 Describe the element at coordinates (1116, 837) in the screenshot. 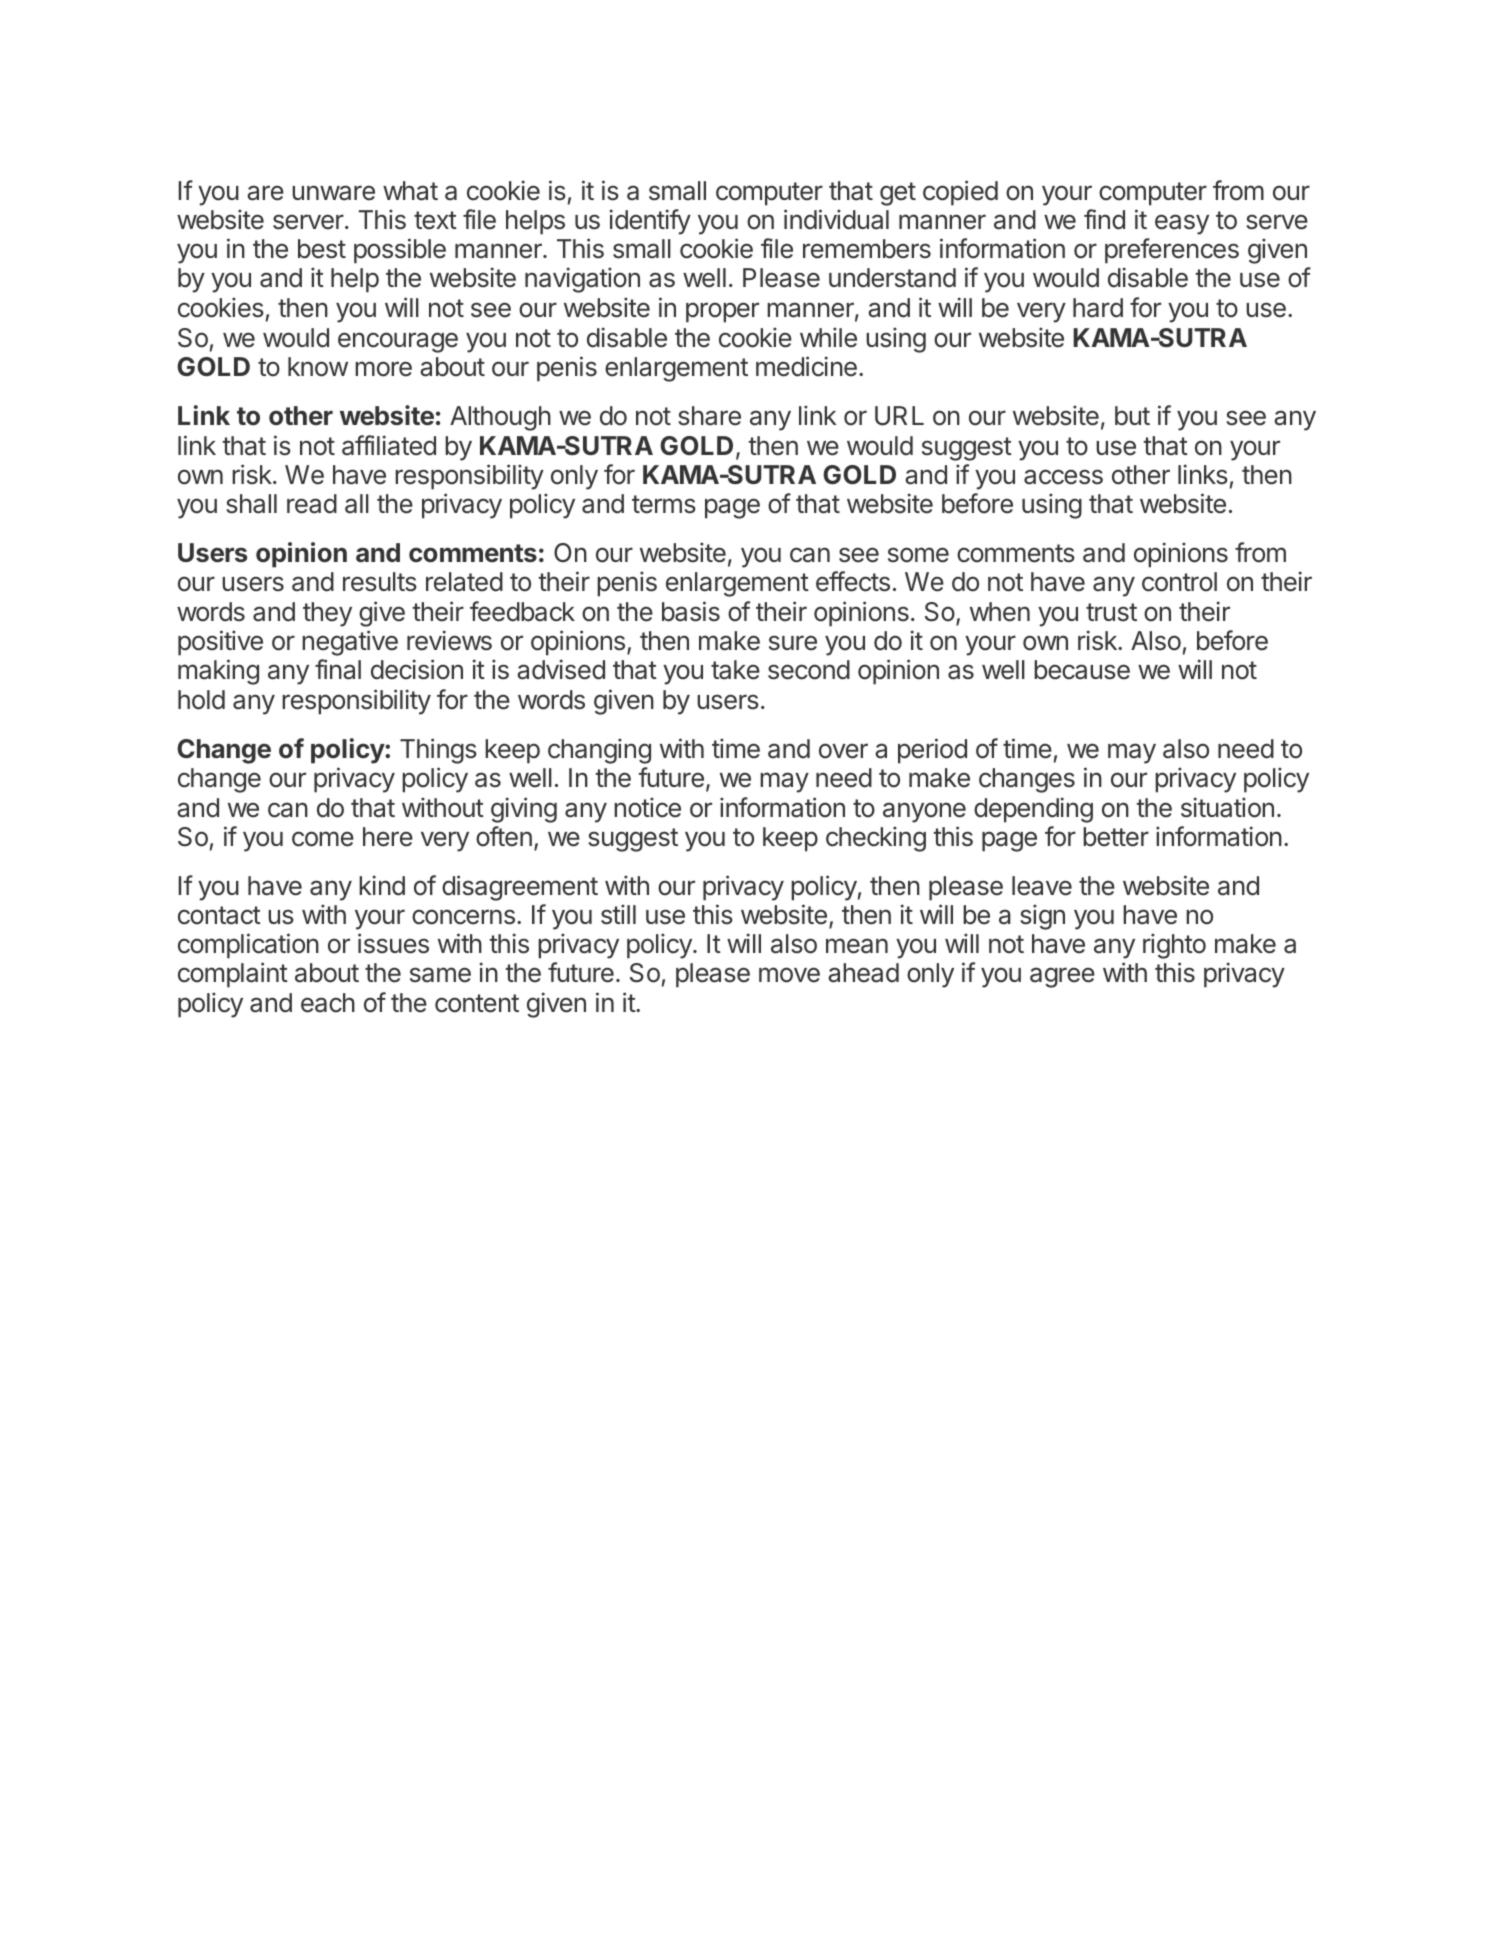

I see `better` at that location.
